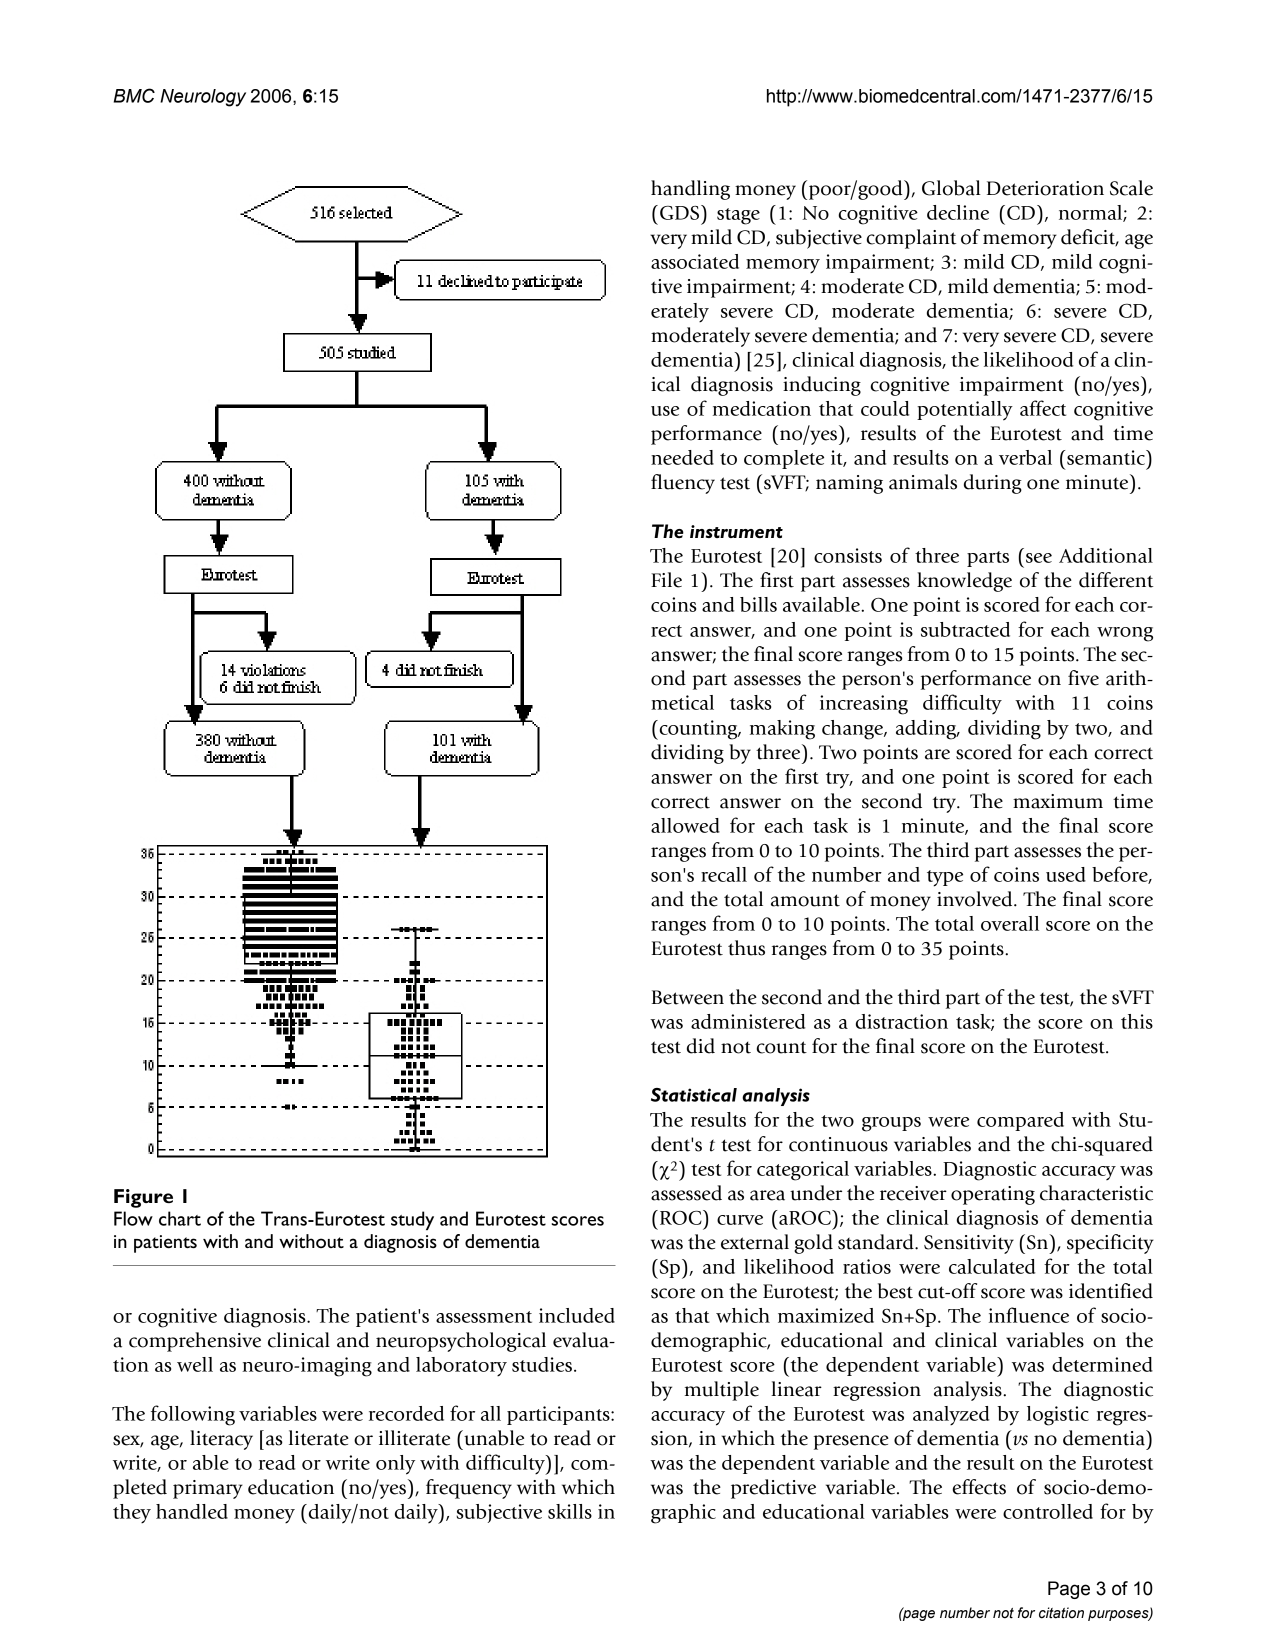 The image size is (1272, 1652). What do you see at coordinates (685, 825) in the image?
I see `allowed` at bounding box center [685, 825].
